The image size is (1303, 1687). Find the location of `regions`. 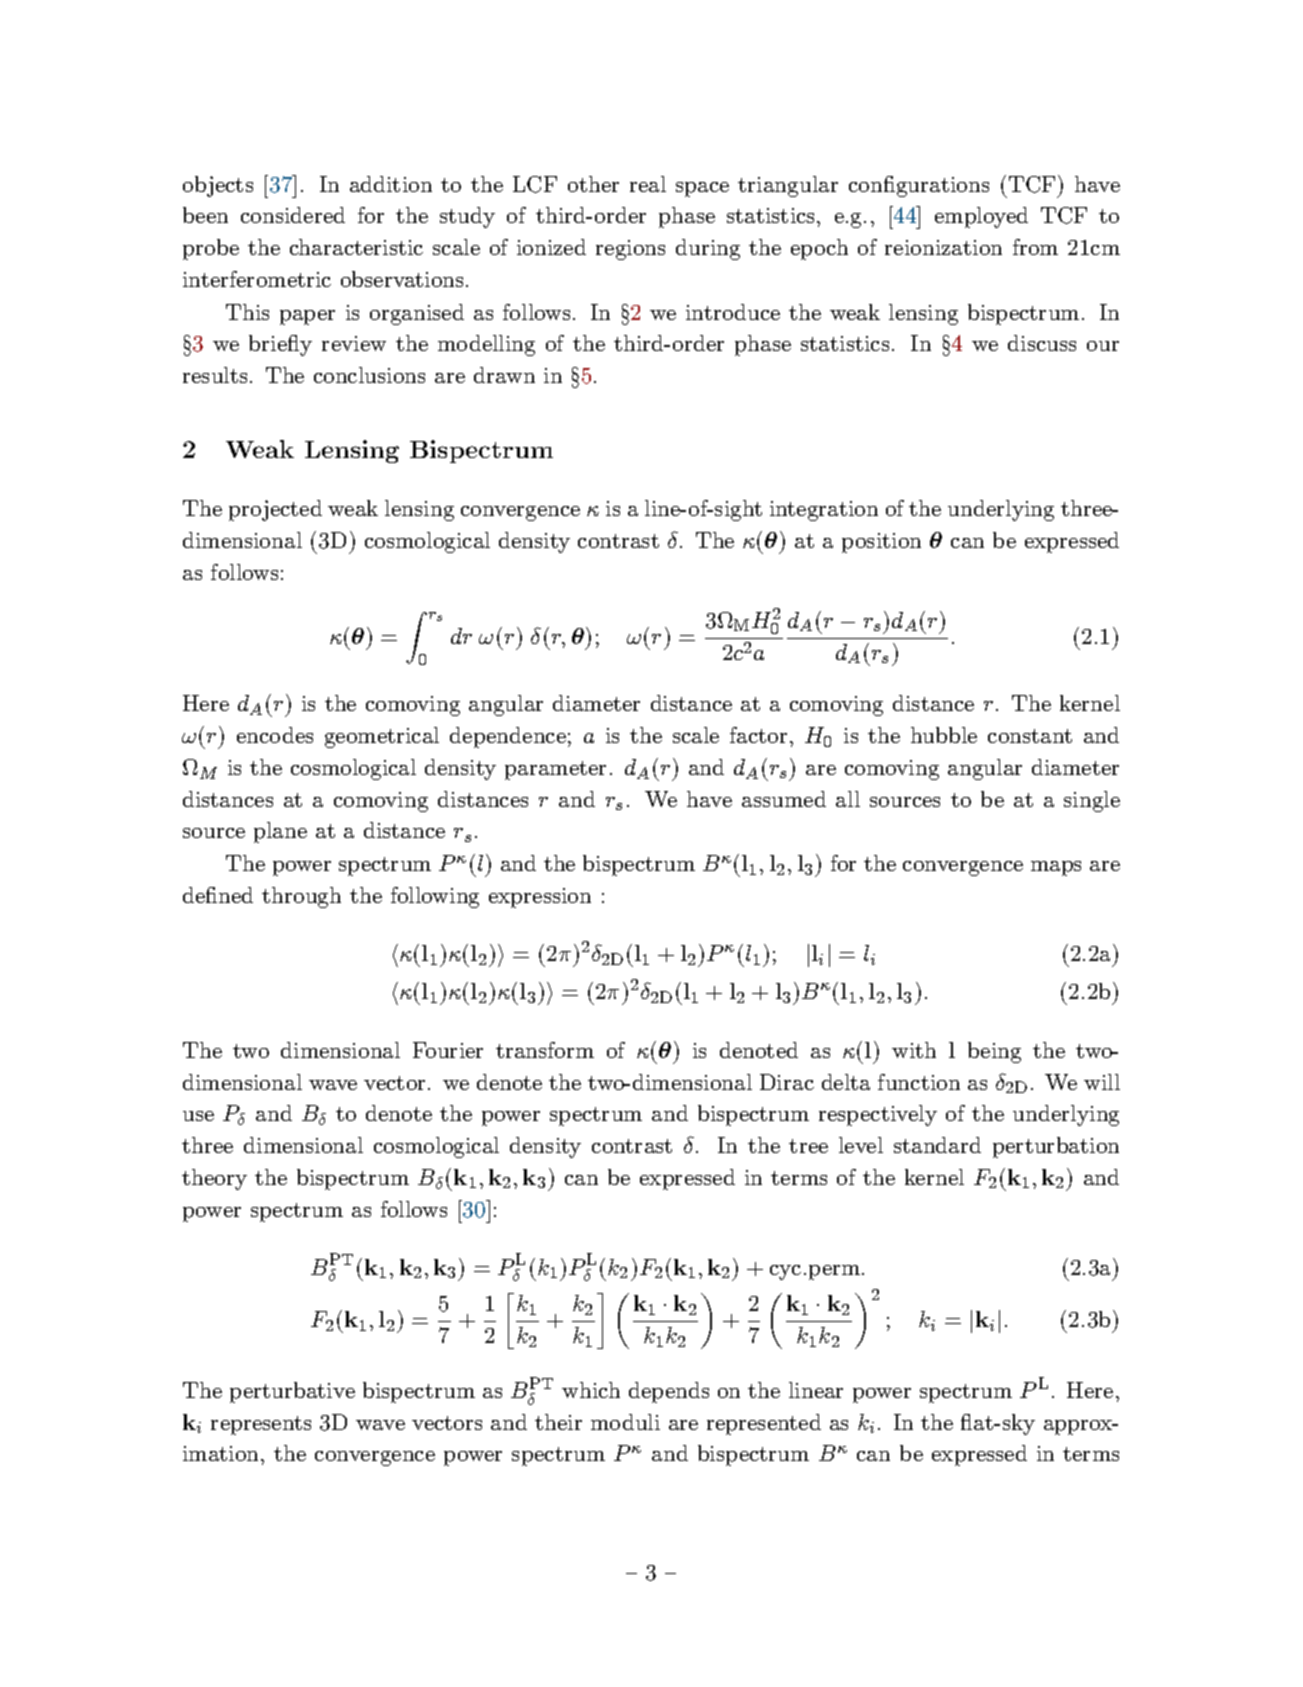

regions is located at coordinates (630, 250).
